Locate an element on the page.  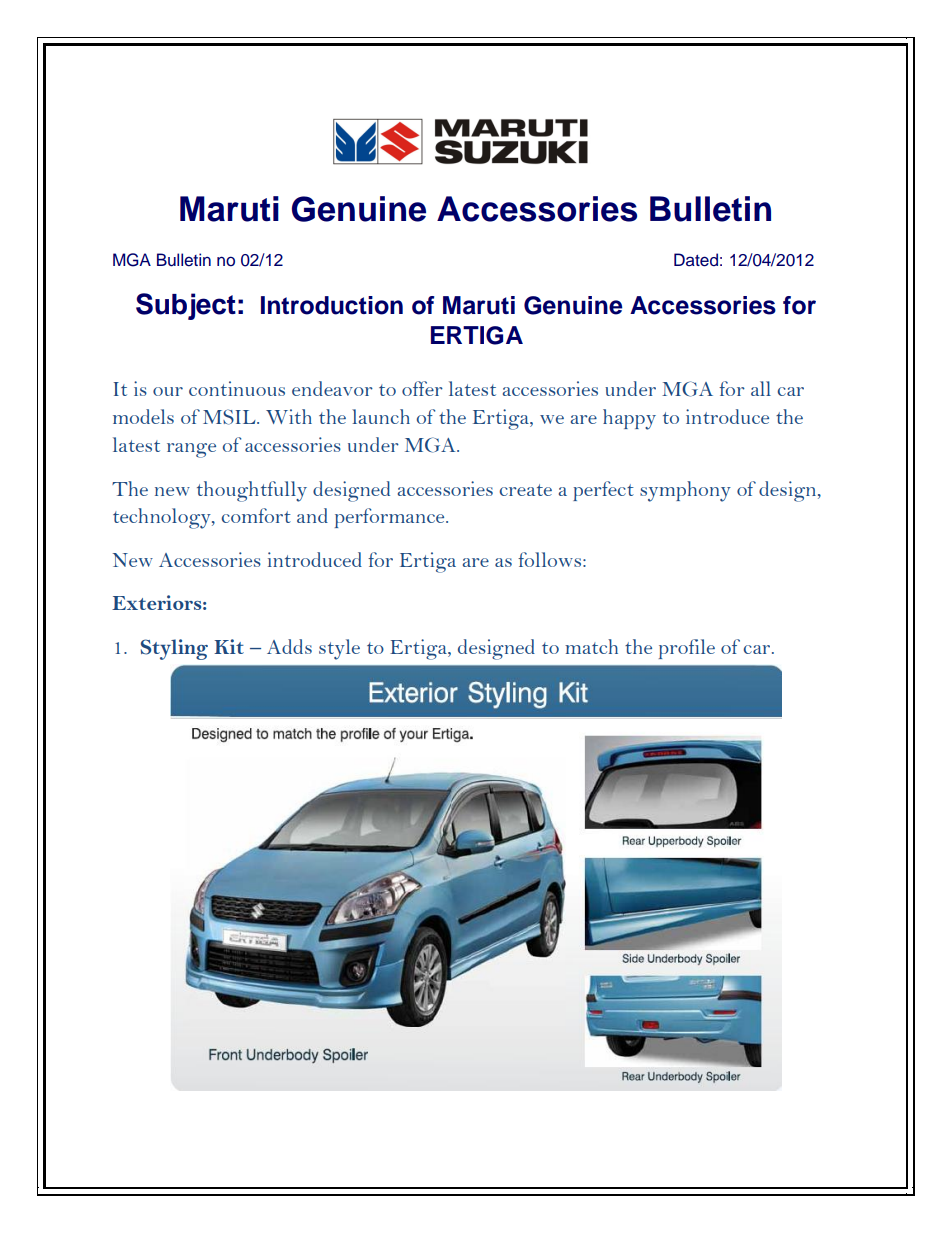
offer is located at coordinates (422, 388).
